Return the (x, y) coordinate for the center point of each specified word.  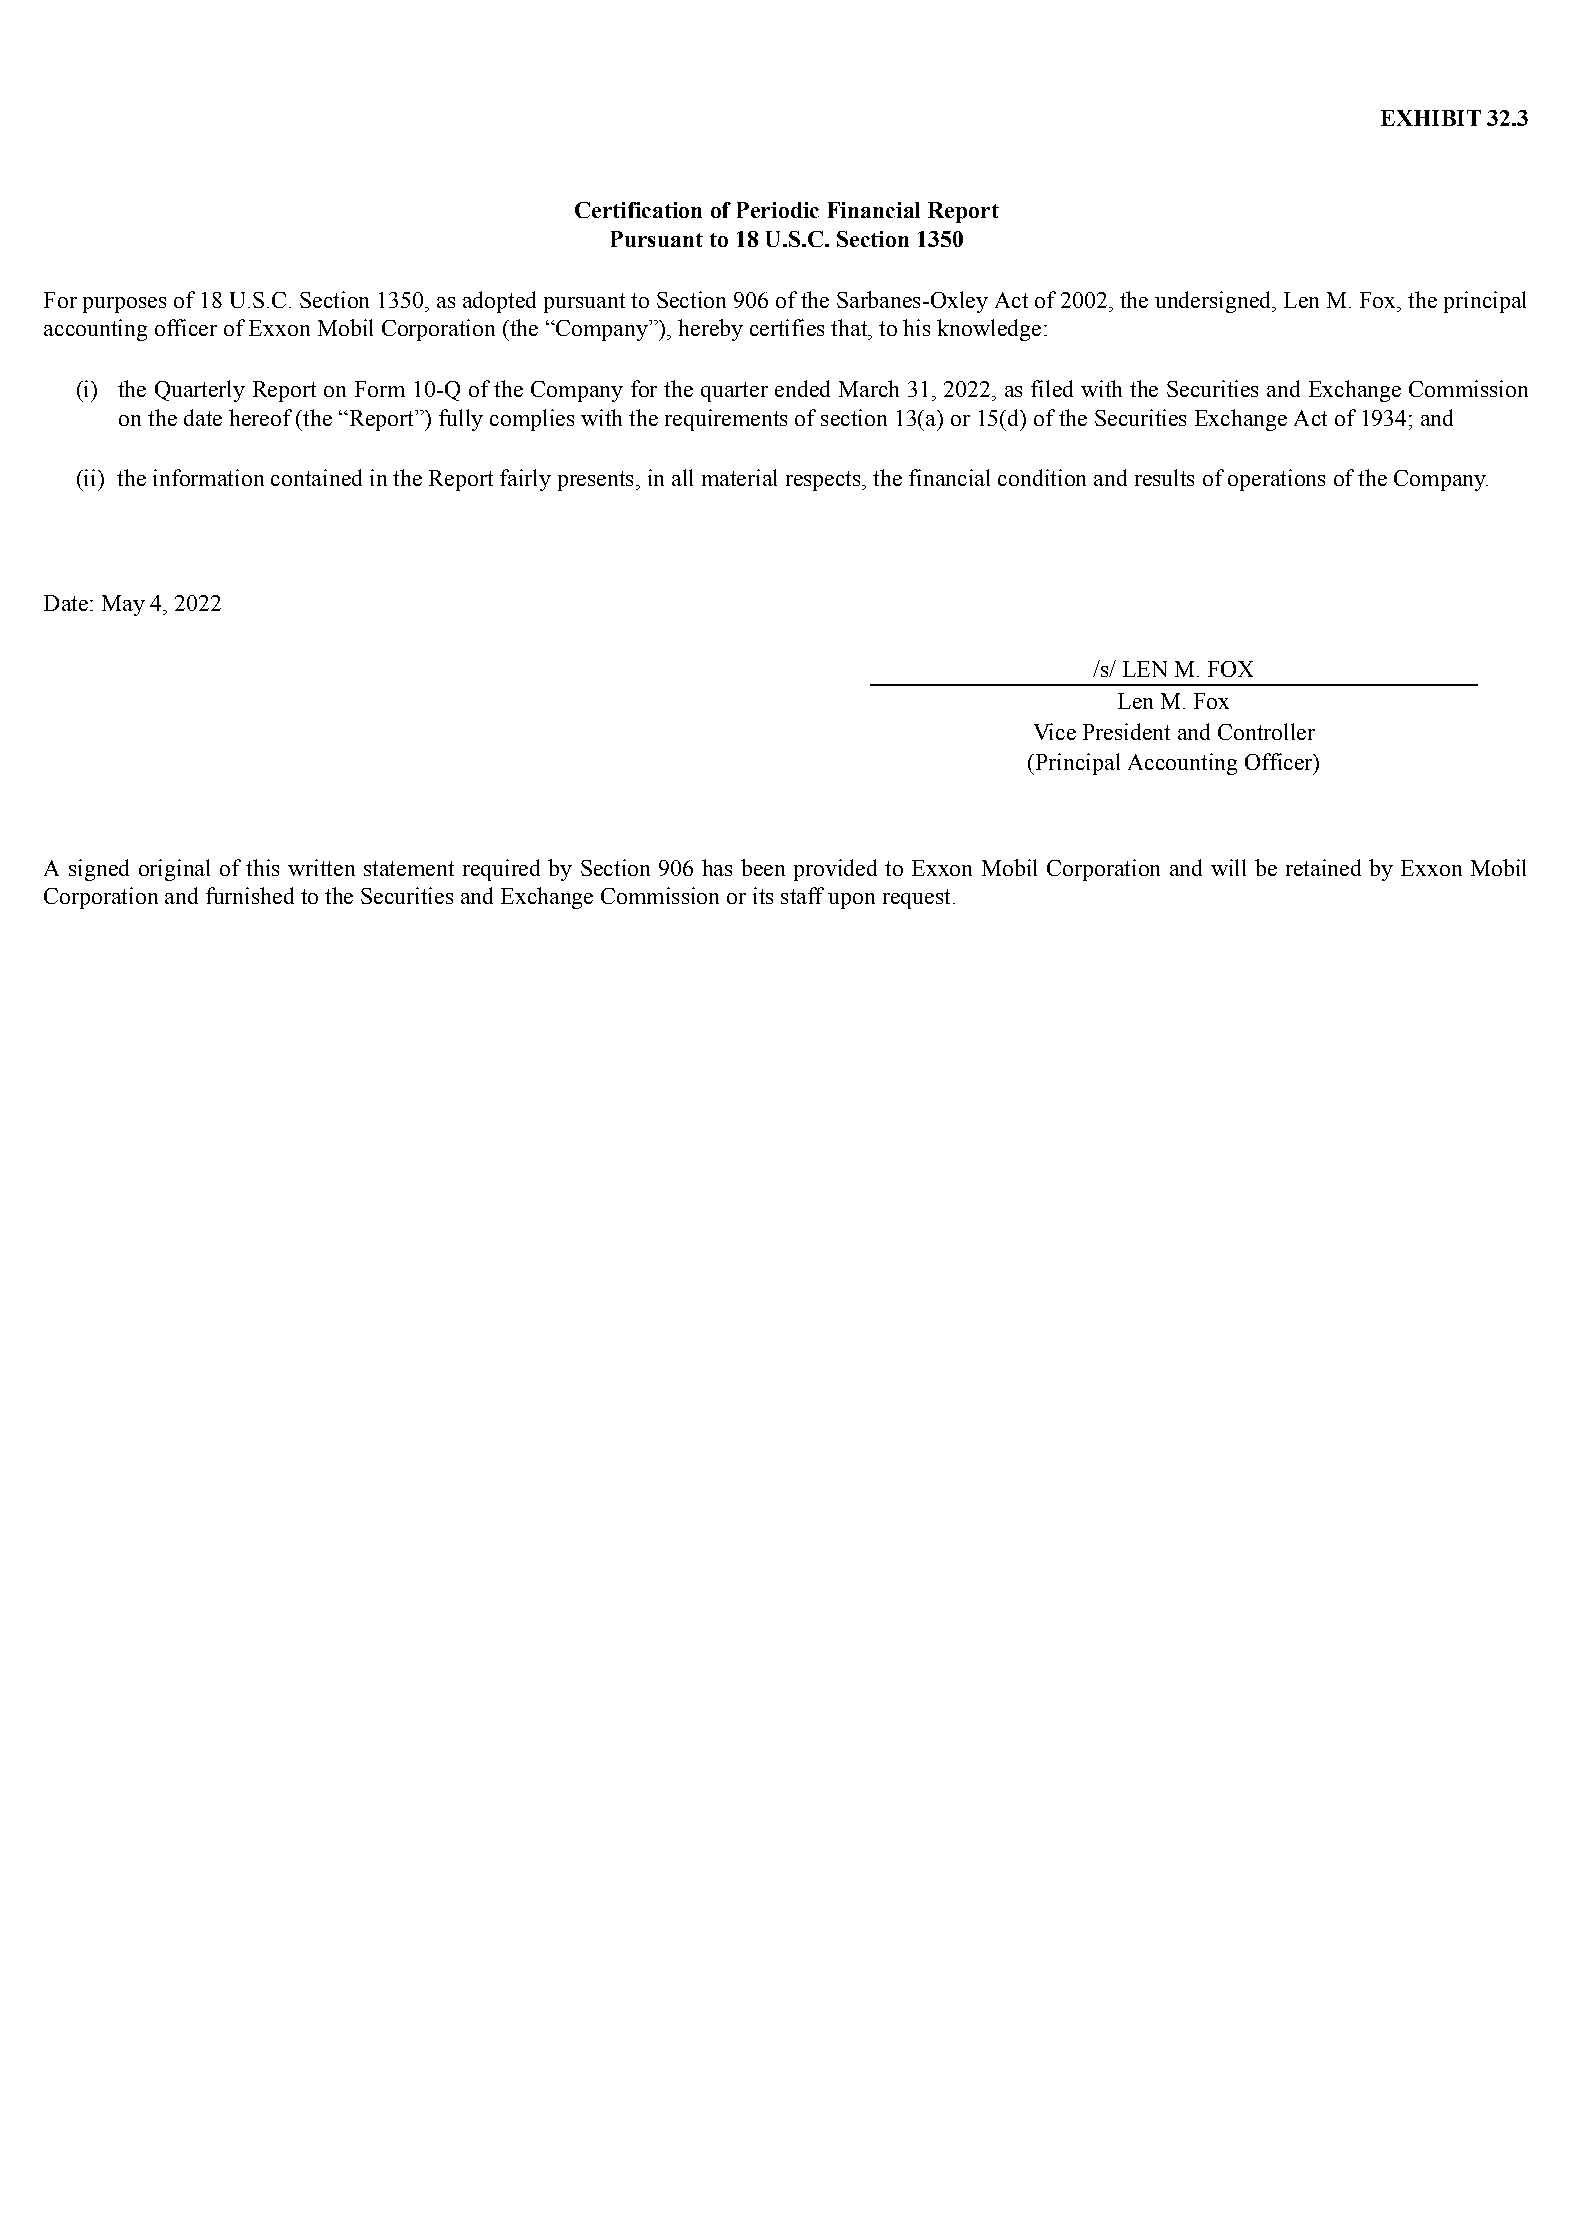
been (763, 867)
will (1228, 867)
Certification (638, 210)
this (262, 867)
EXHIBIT (1431, 118)
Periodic (778, 210)
